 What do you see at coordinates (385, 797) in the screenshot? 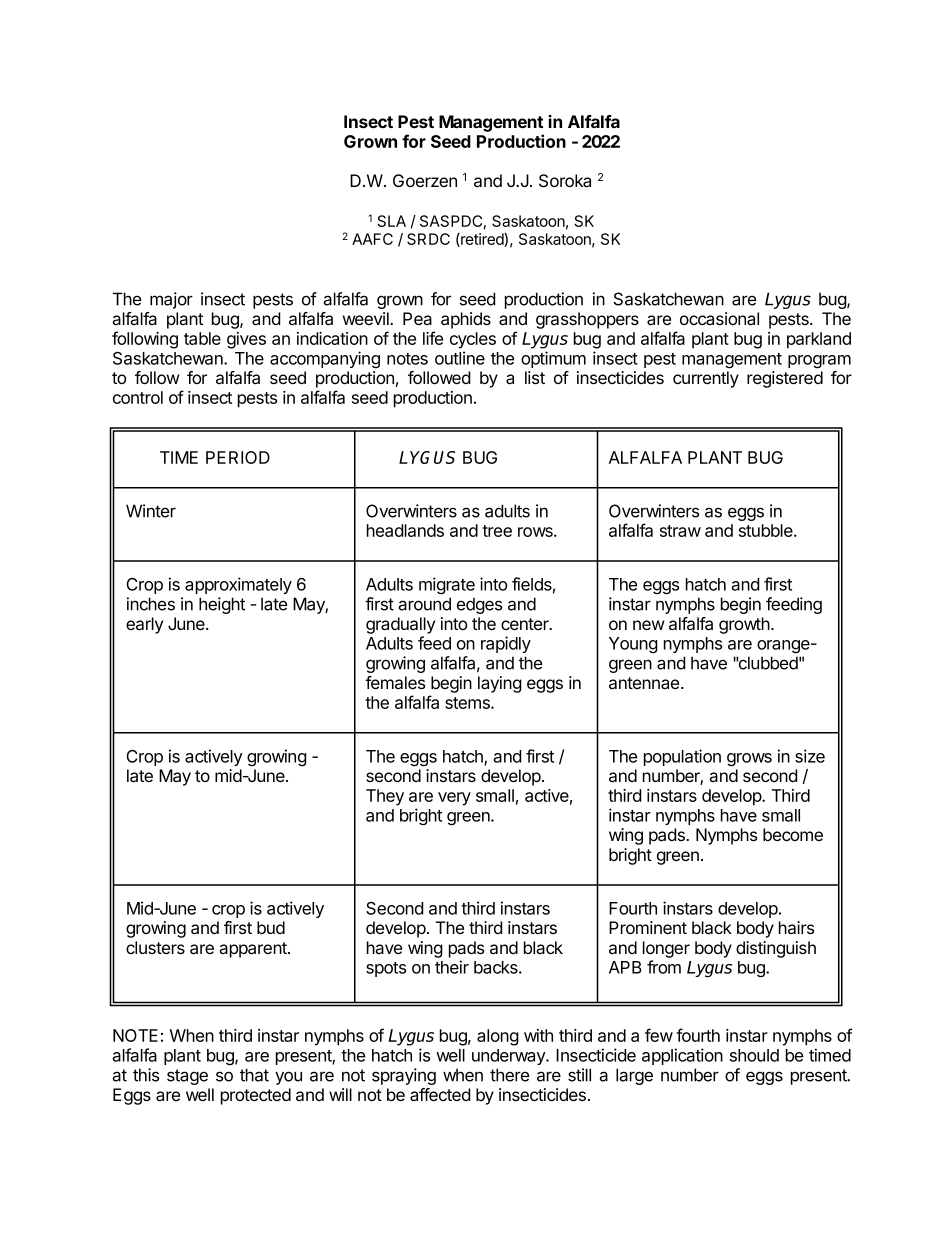
I see `They` at bounding box center [385, 797].
